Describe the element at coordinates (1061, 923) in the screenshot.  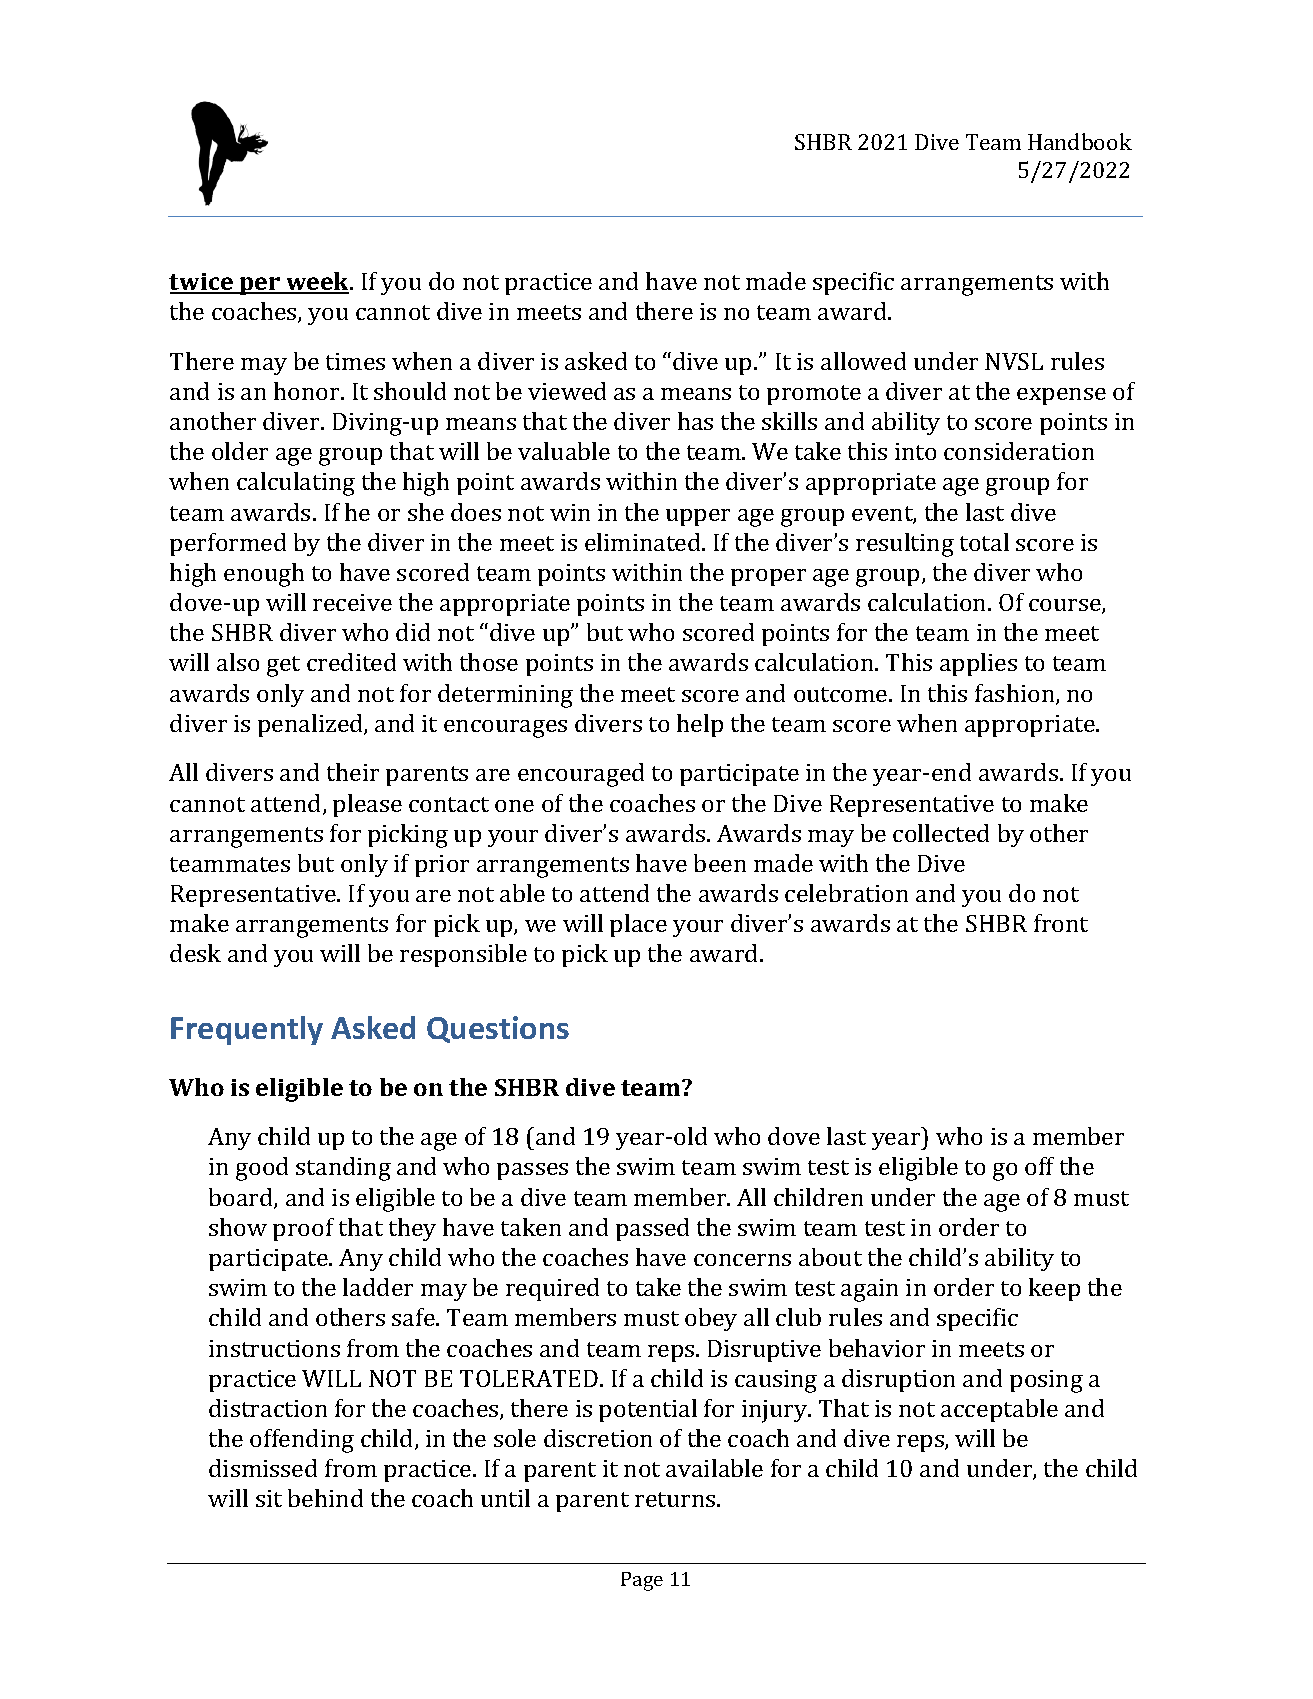
I see `front` at that location.
